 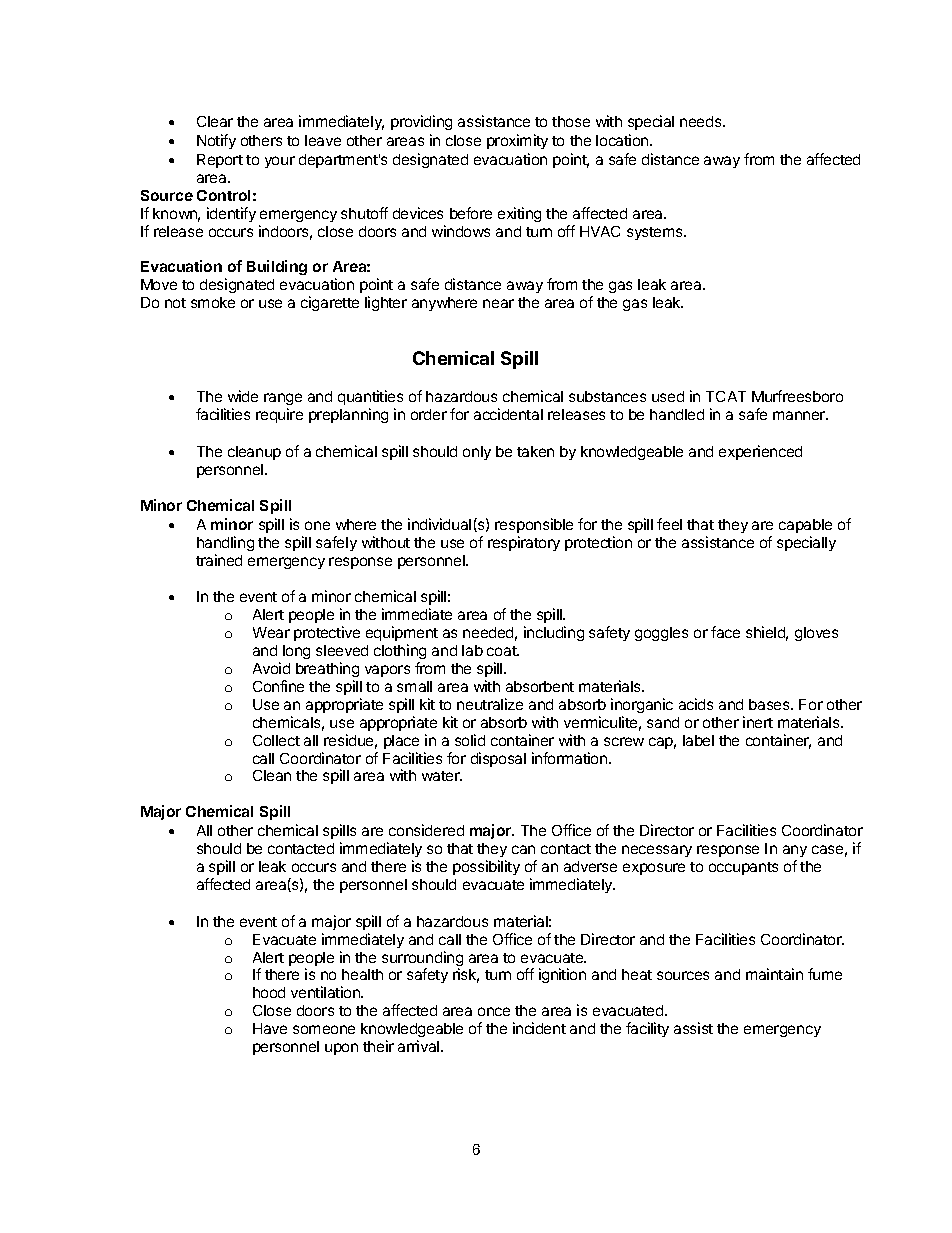 I want to click on proximity, so click(x=517, y=141).
